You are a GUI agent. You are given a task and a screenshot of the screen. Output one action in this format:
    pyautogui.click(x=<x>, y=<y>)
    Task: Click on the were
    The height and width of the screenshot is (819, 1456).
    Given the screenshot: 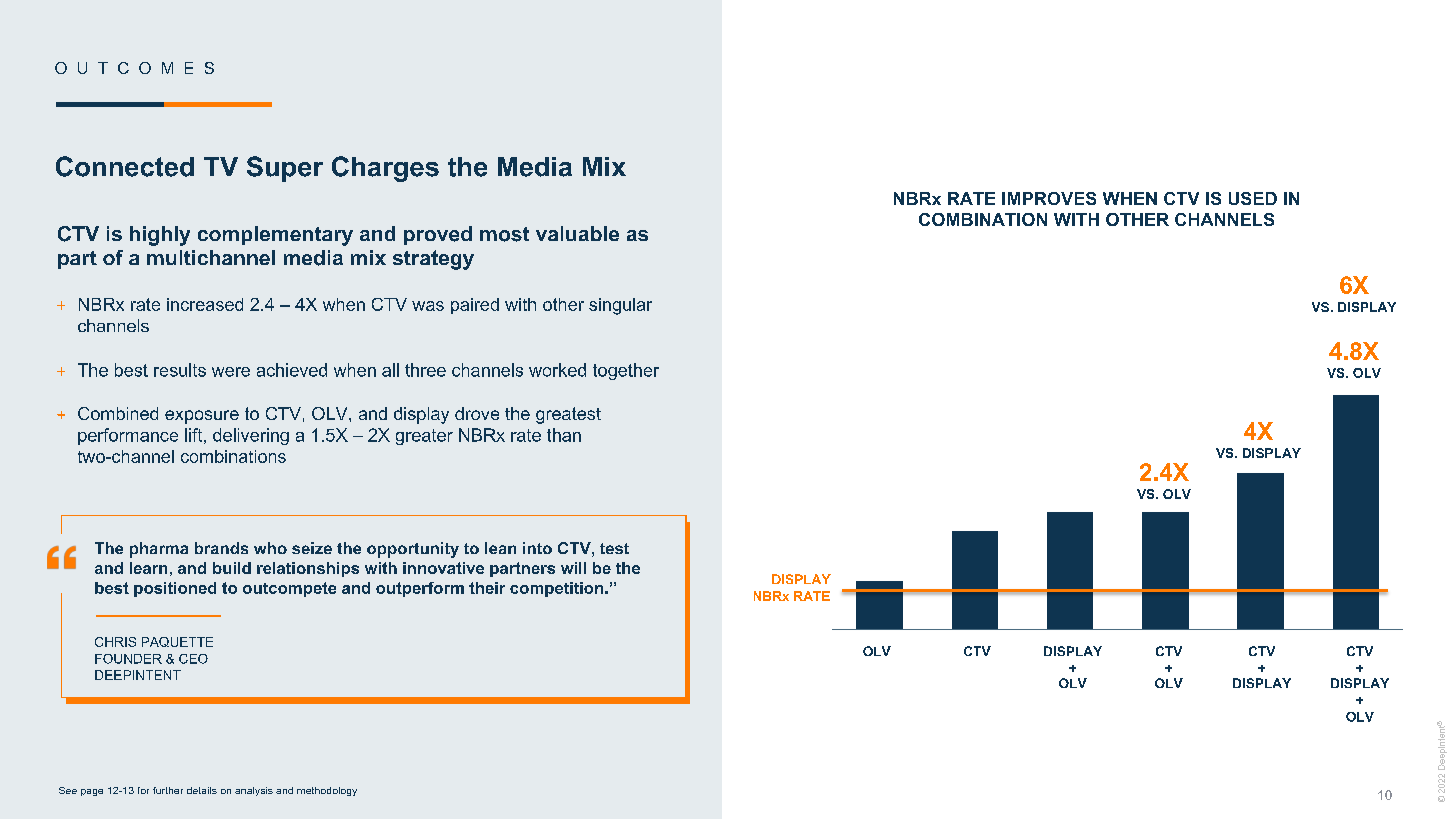 What is the action you would take?
    pyautogui.click(x=231, y=372)
